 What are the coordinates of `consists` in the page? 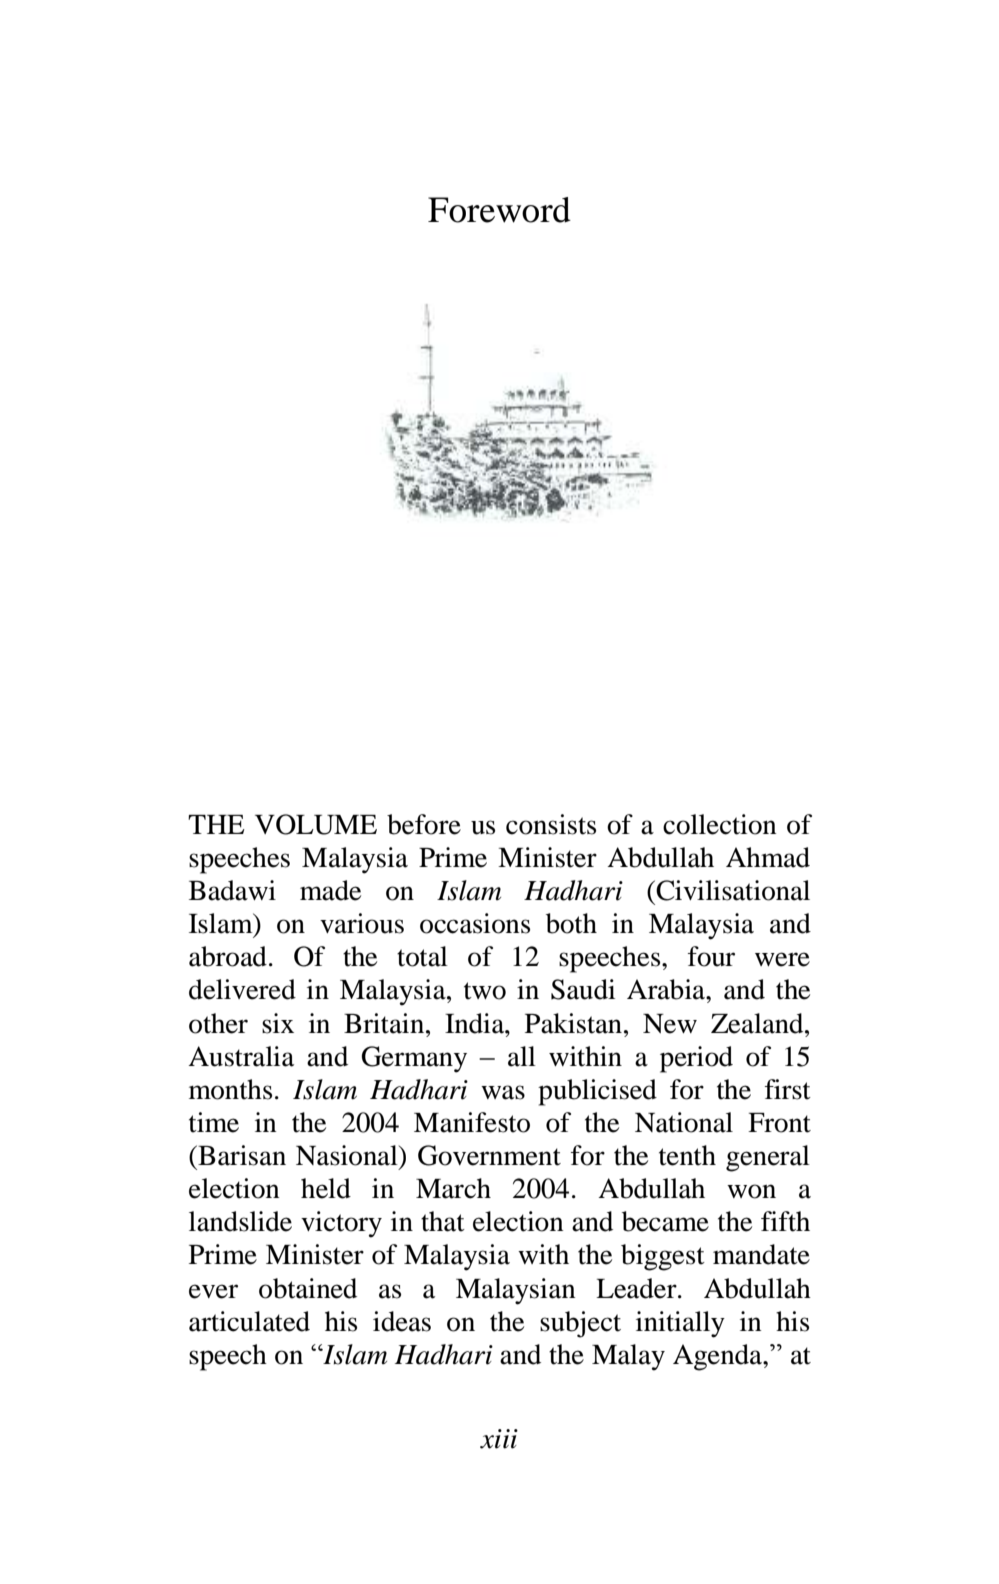 It's located at (551, 824).
